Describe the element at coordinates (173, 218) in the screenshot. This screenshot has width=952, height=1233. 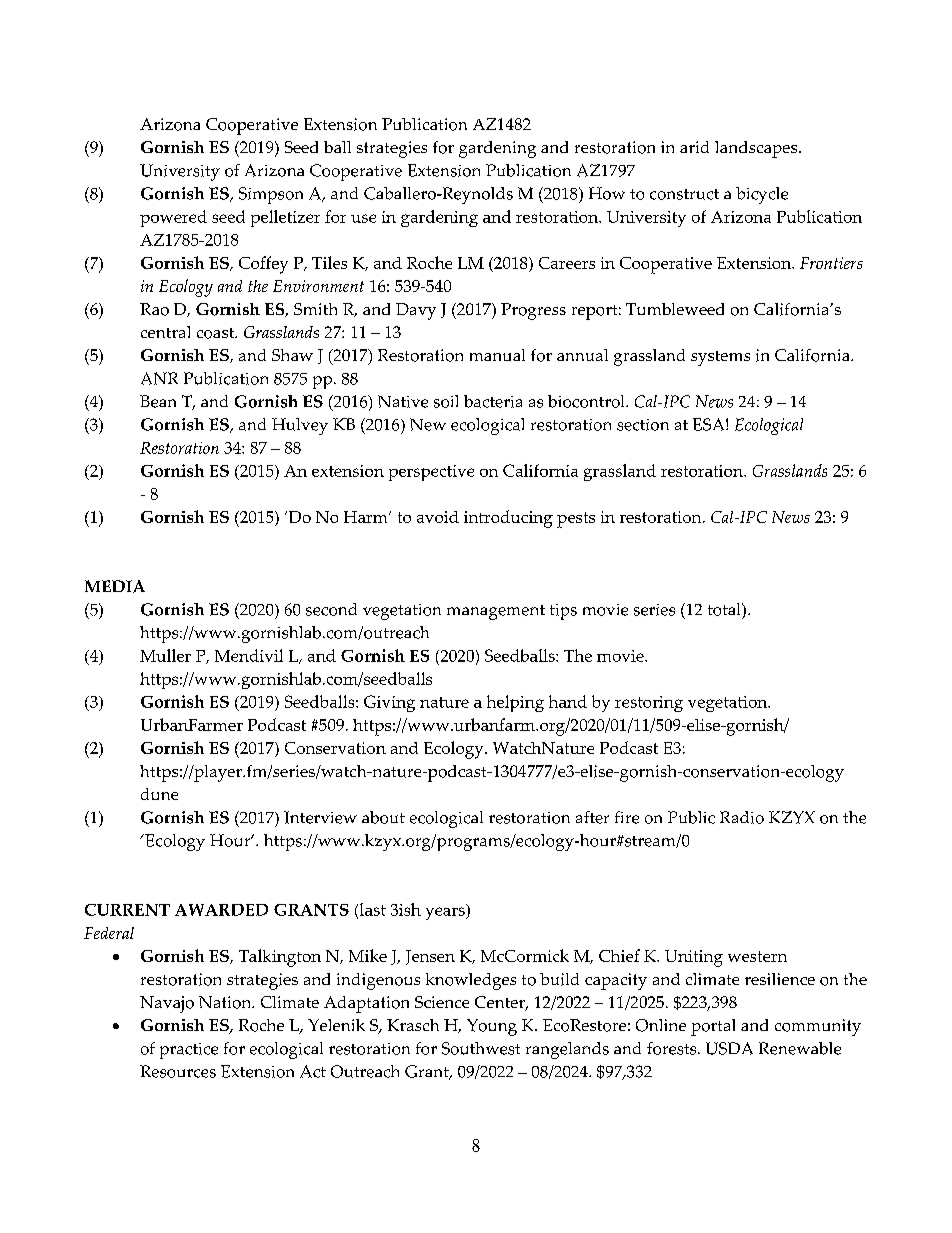
I see `powered` at that location.
